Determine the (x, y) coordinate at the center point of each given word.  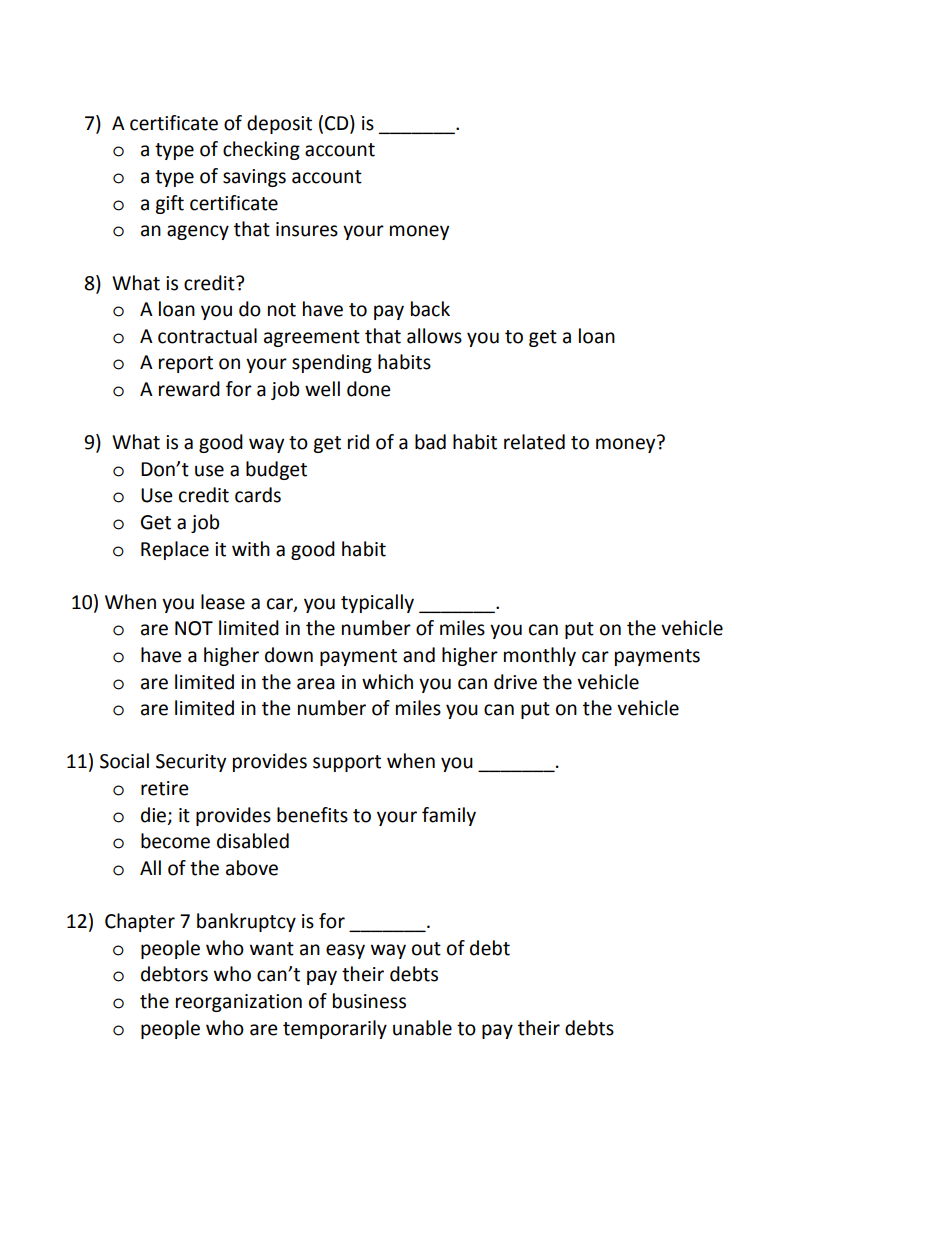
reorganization (239, 1003)
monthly (540, 656)
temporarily (335, 1029)
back (430, 309)
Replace (175, 550)
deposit (279, 124)
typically (377, 603)
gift (169, 204)
